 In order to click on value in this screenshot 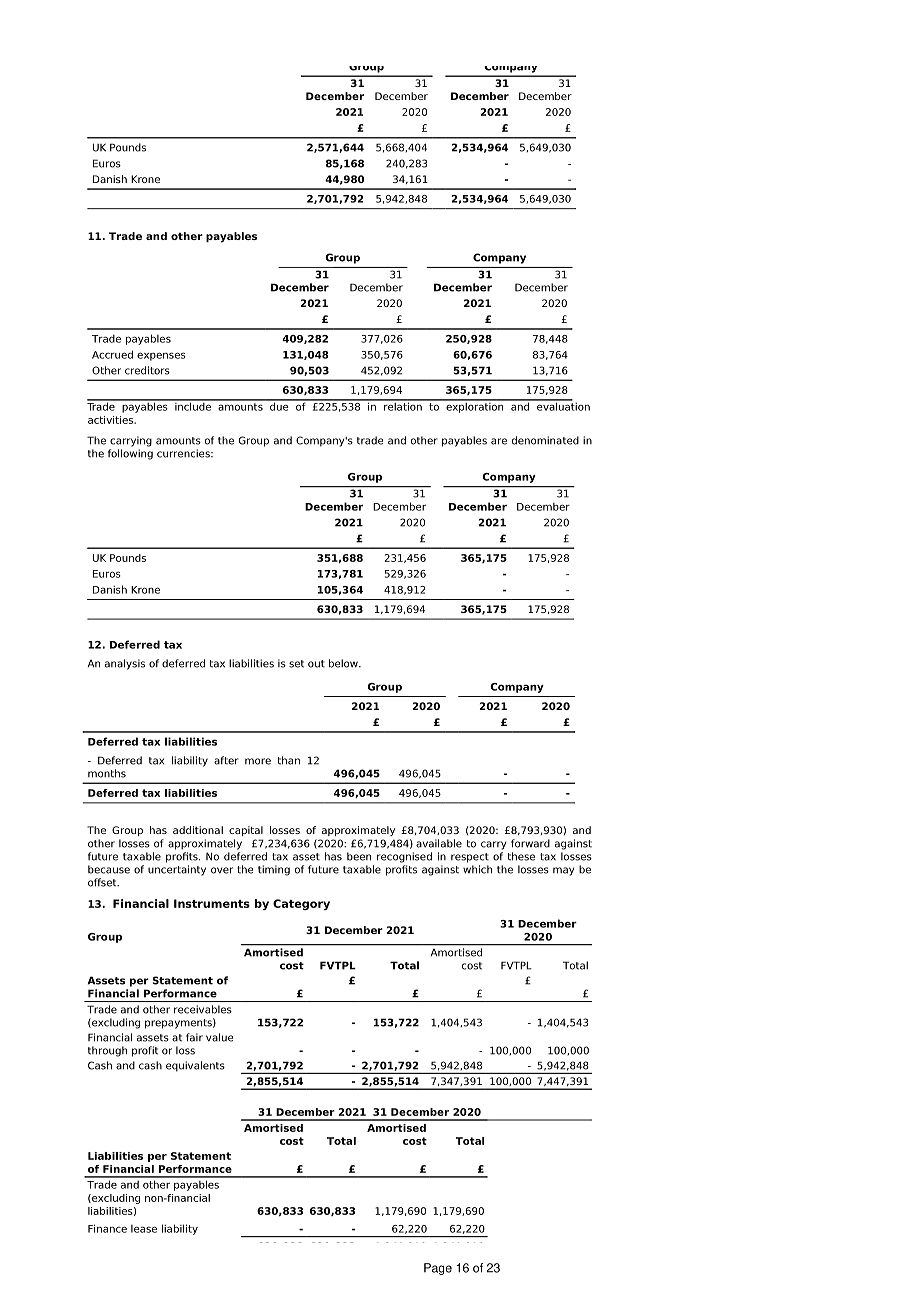, I will do `click(219, 1037)`.
